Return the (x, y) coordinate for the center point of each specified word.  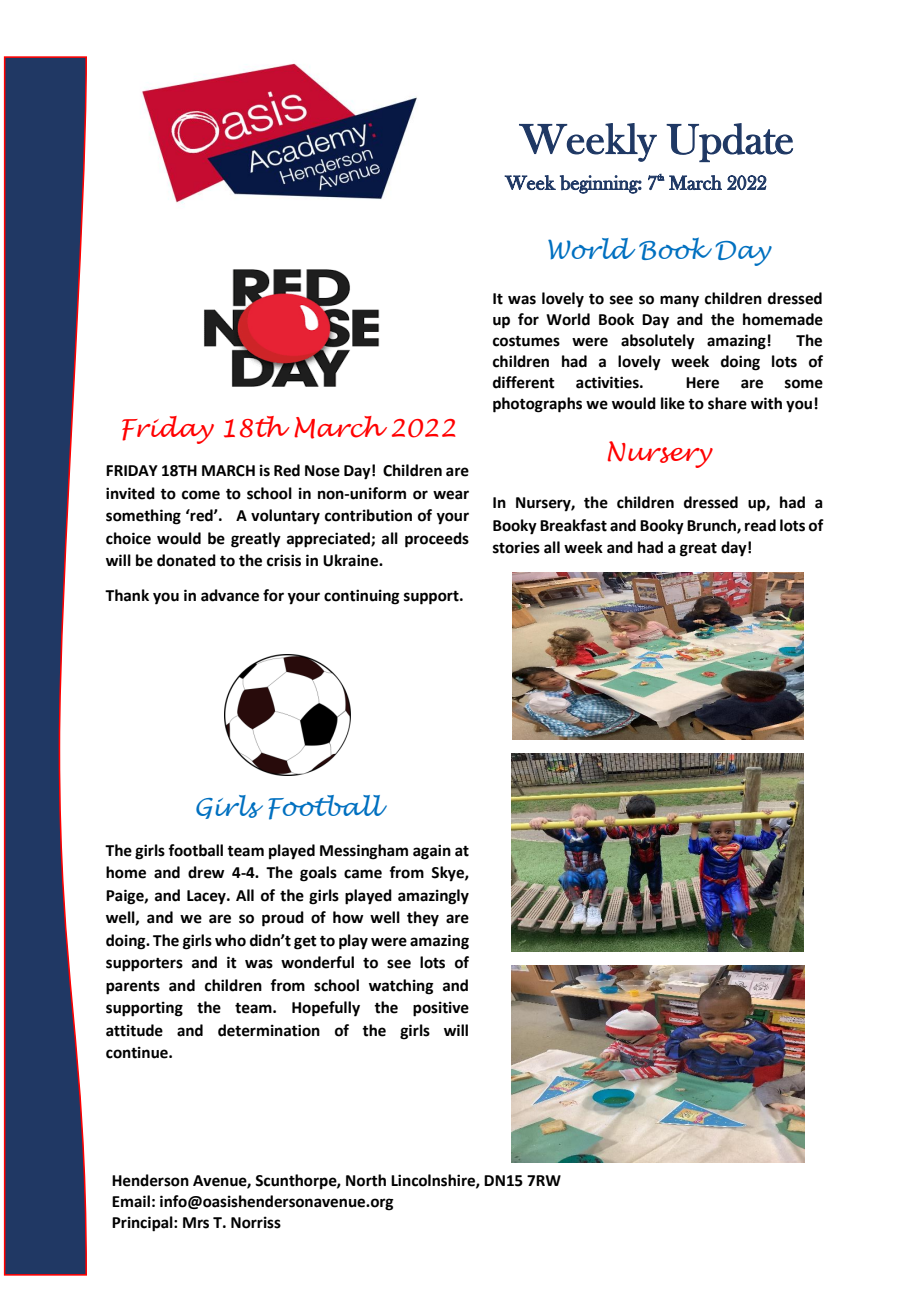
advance (230, 595)
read (760, 525)
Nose (322, 471)
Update (729, 142)
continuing (362, 597)
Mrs (196, 1223)
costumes (526, 341)
